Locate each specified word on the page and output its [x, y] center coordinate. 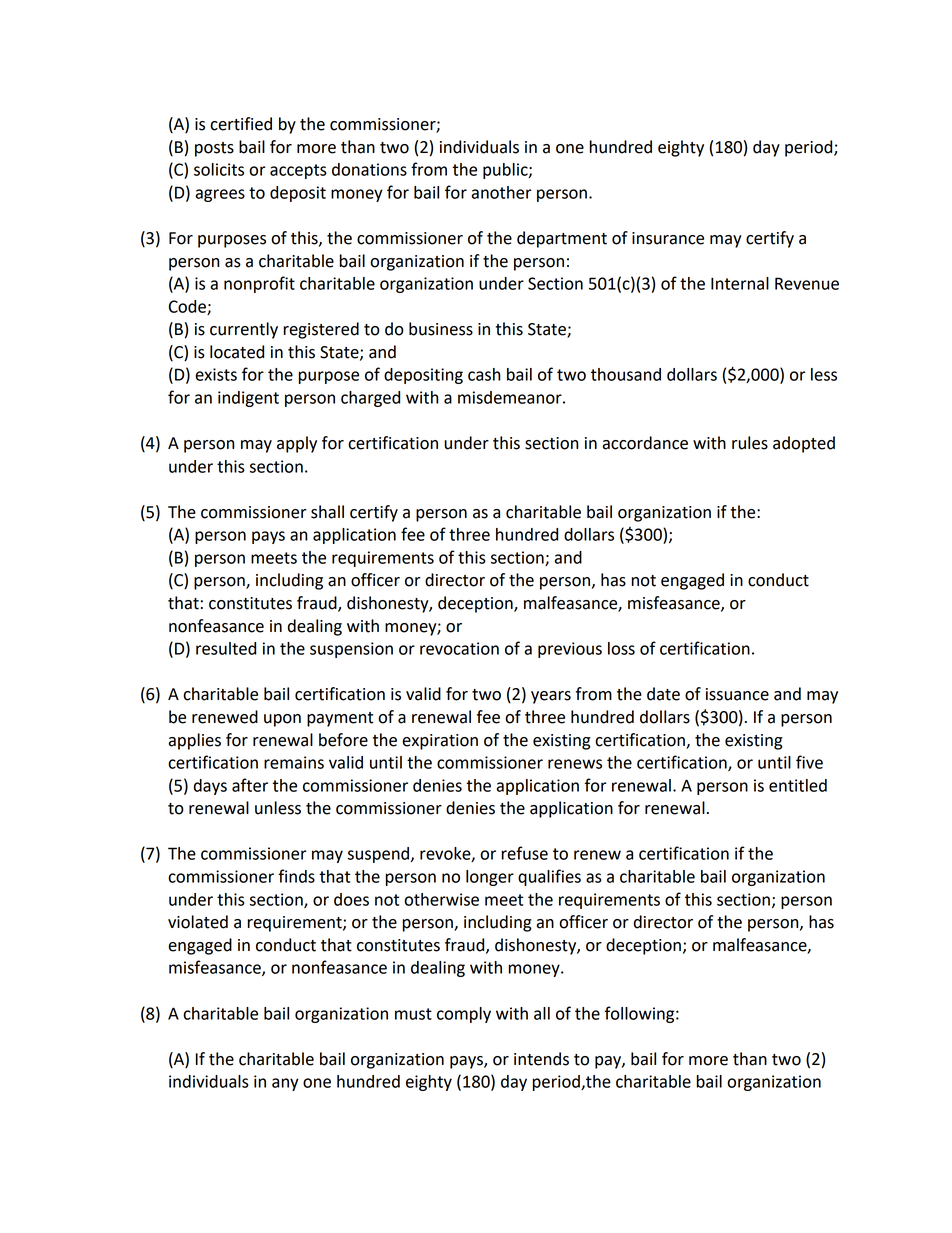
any [285, 1084]
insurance [668, 238]
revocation [459, 648]
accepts [298, 171]
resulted [226, 648]
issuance [737, 694]
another [502, 192]
